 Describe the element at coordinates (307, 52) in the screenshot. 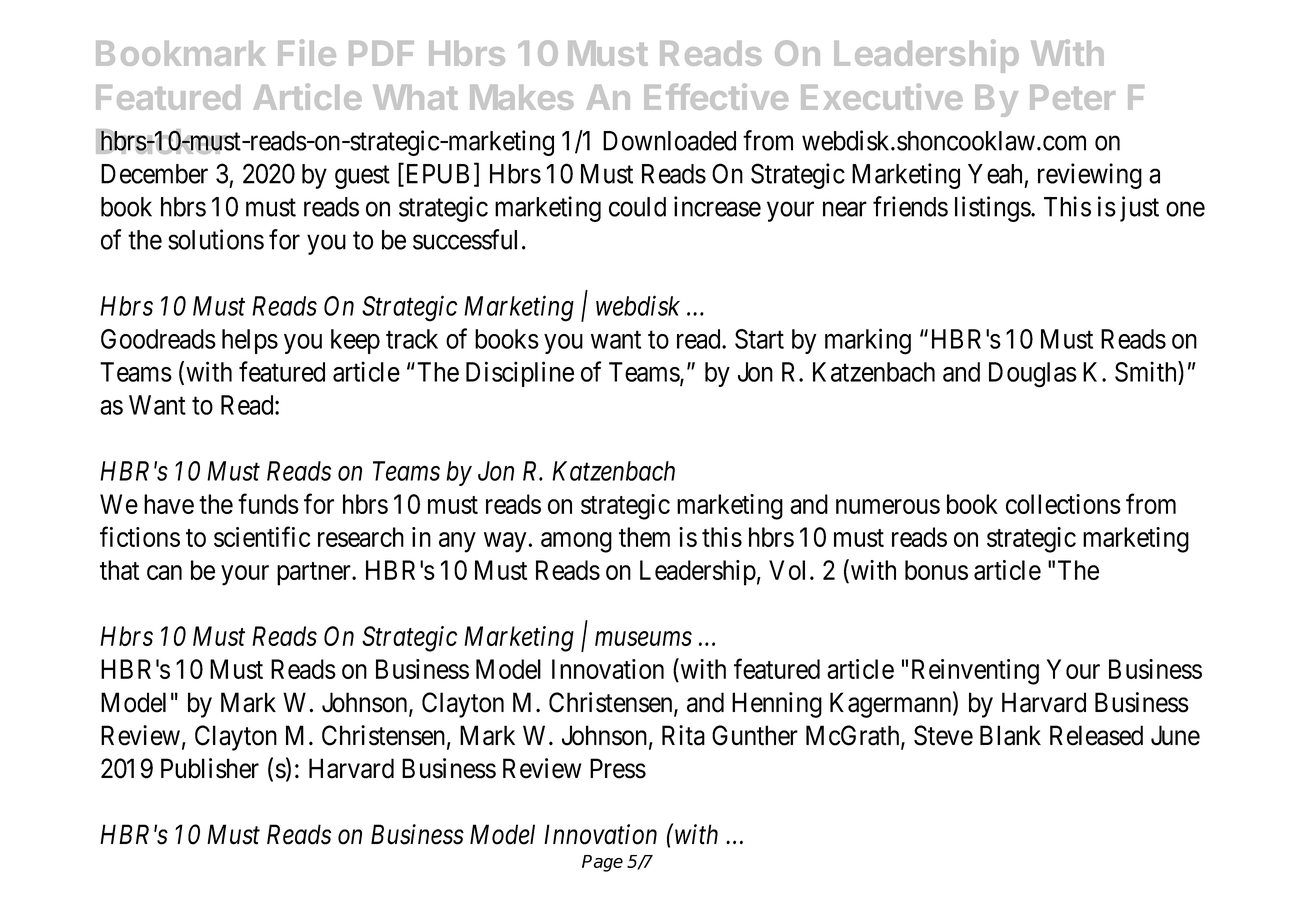

I see `File` at that location.
